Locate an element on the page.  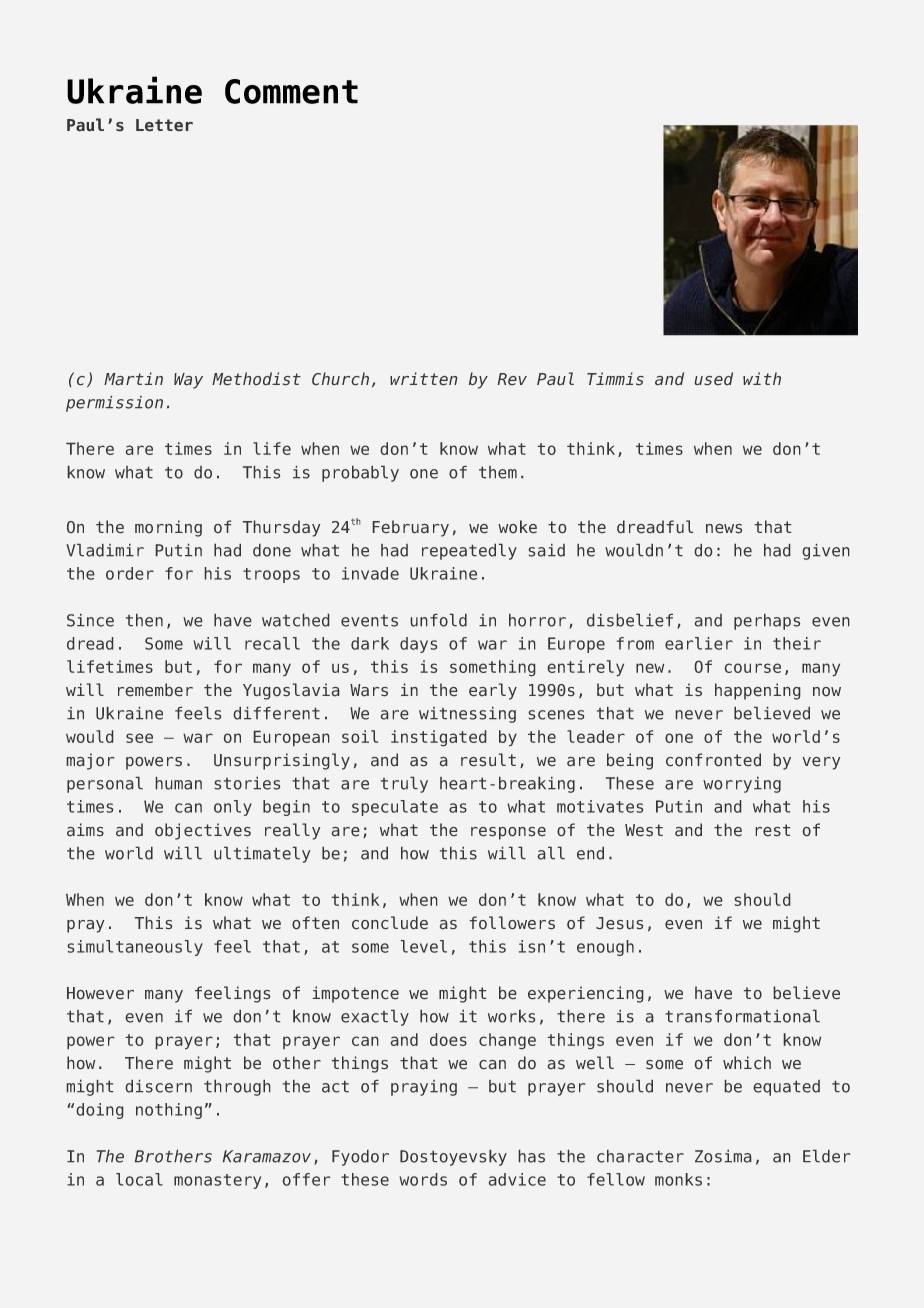
Comment is located at coordinates (291, 91).
